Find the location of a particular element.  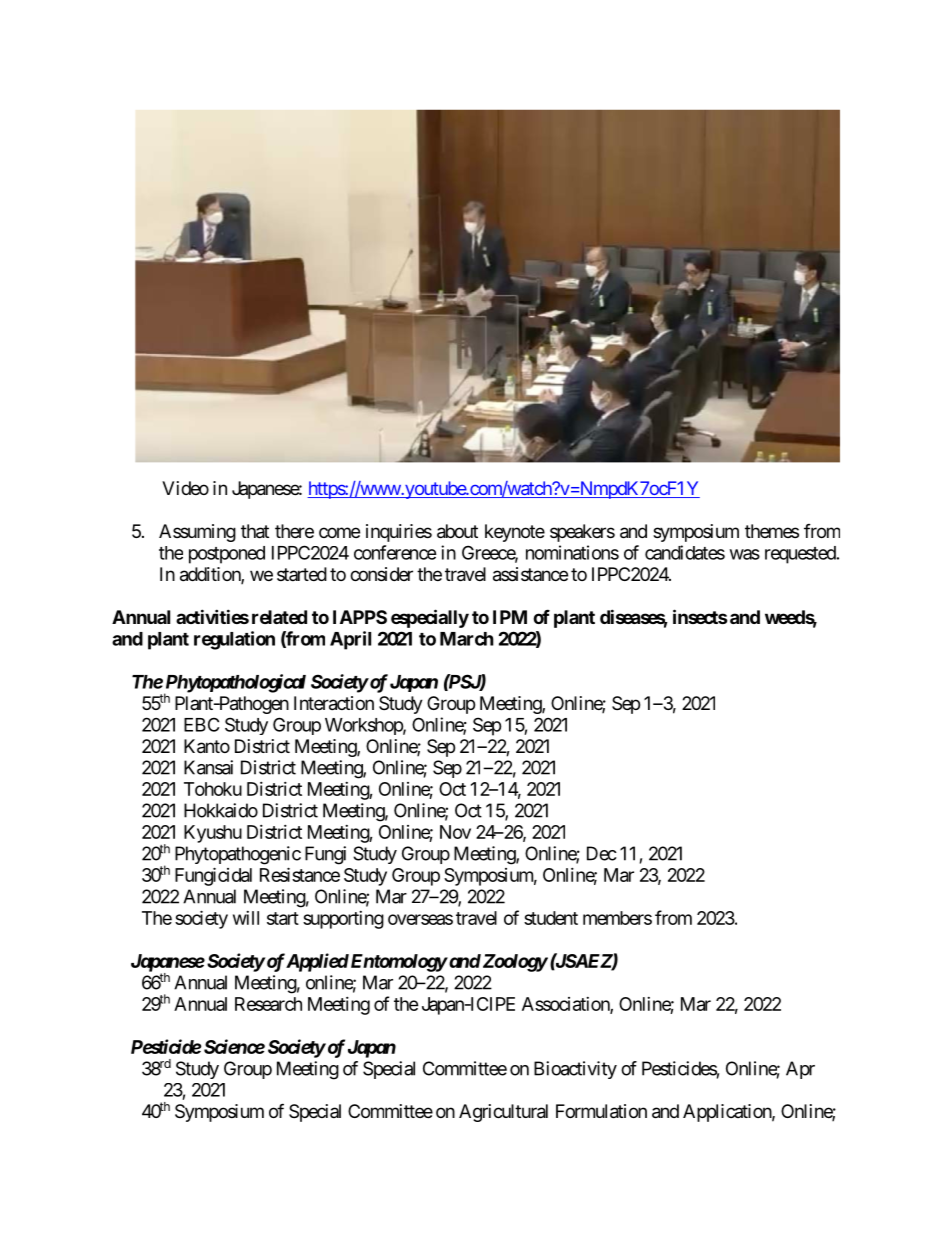

Association is located at coordinates (566, 1005).
